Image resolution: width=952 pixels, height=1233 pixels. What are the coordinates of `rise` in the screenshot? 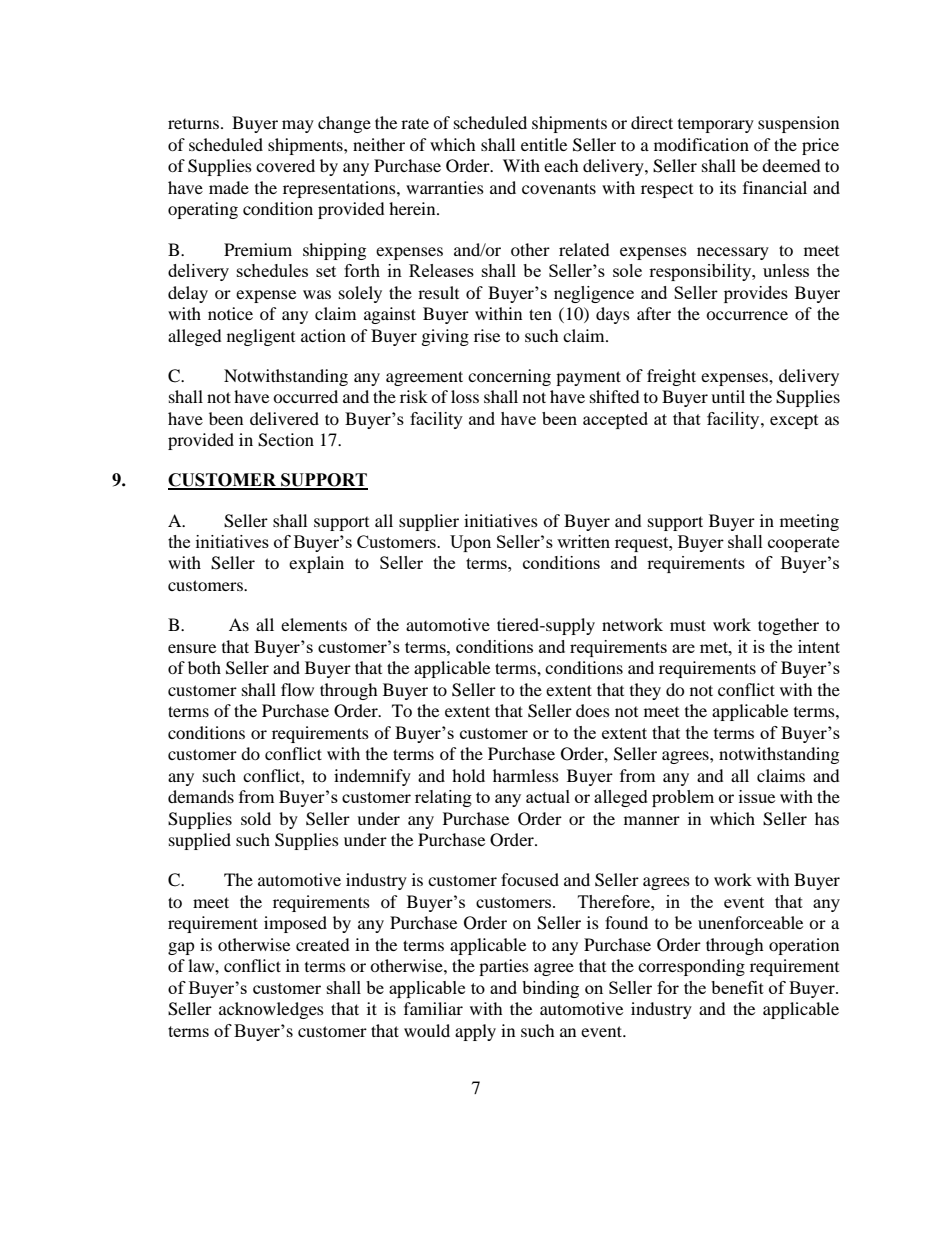 It's located at (487, 335).
